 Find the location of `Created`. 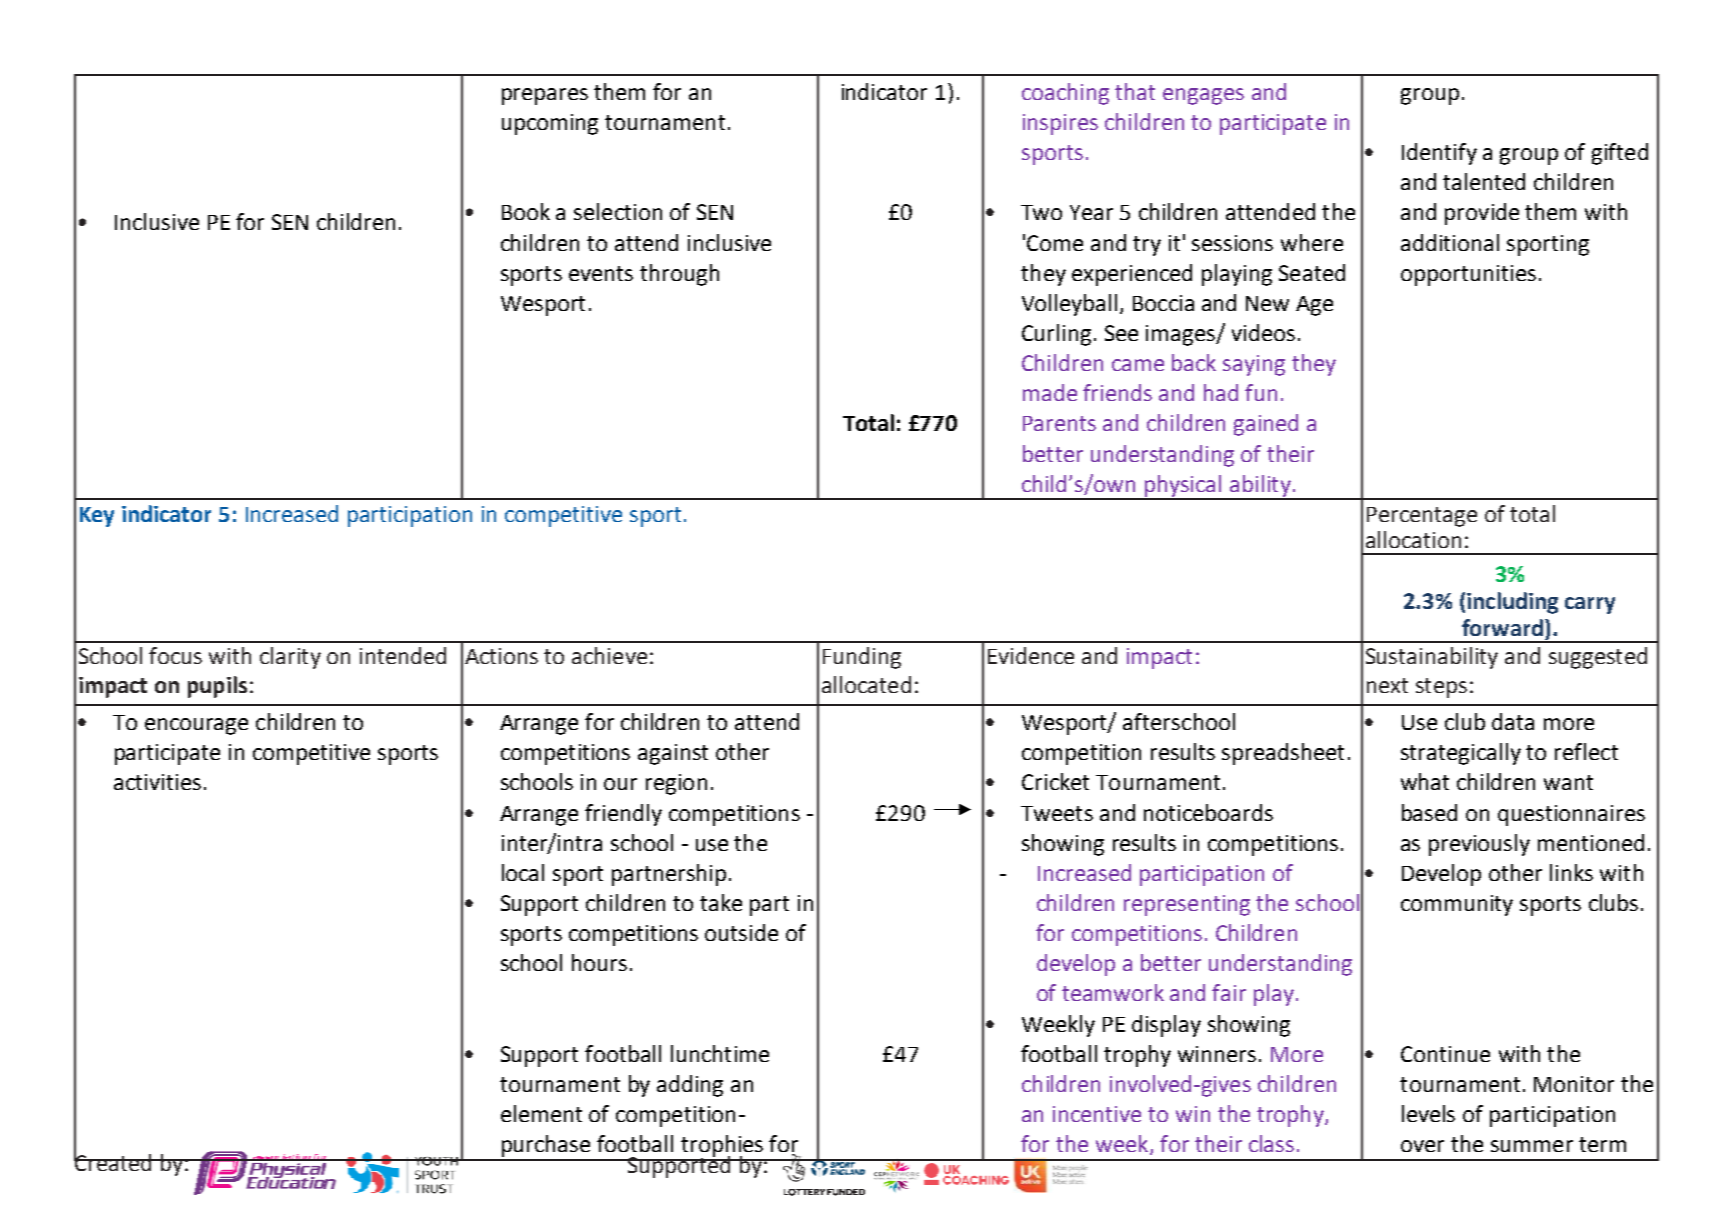

Created is located at coordinates (114, 1161).
